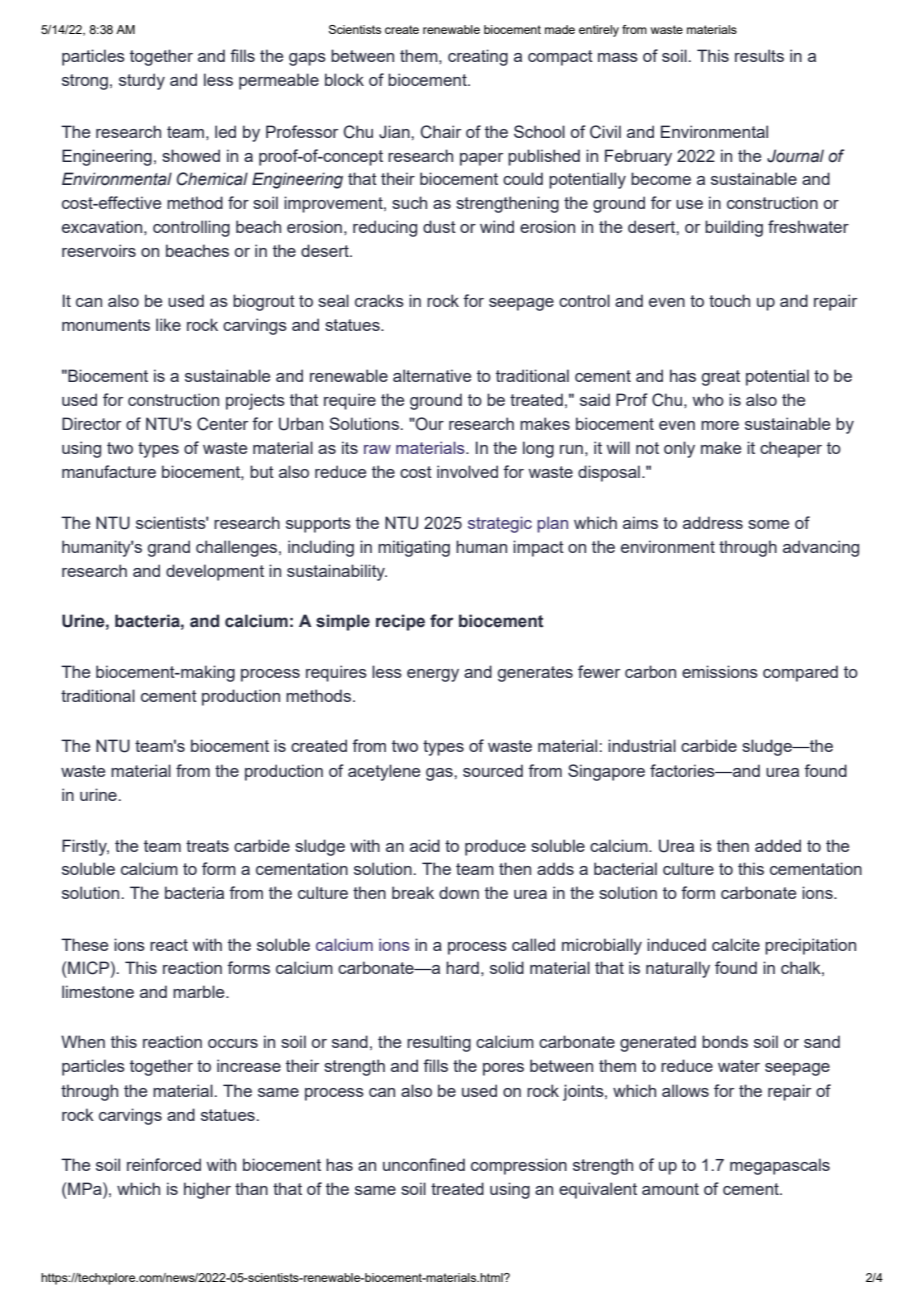 Image resolution: width=924 pixels, height=1308 pixels. I want to click on results, so click(759, 55).
